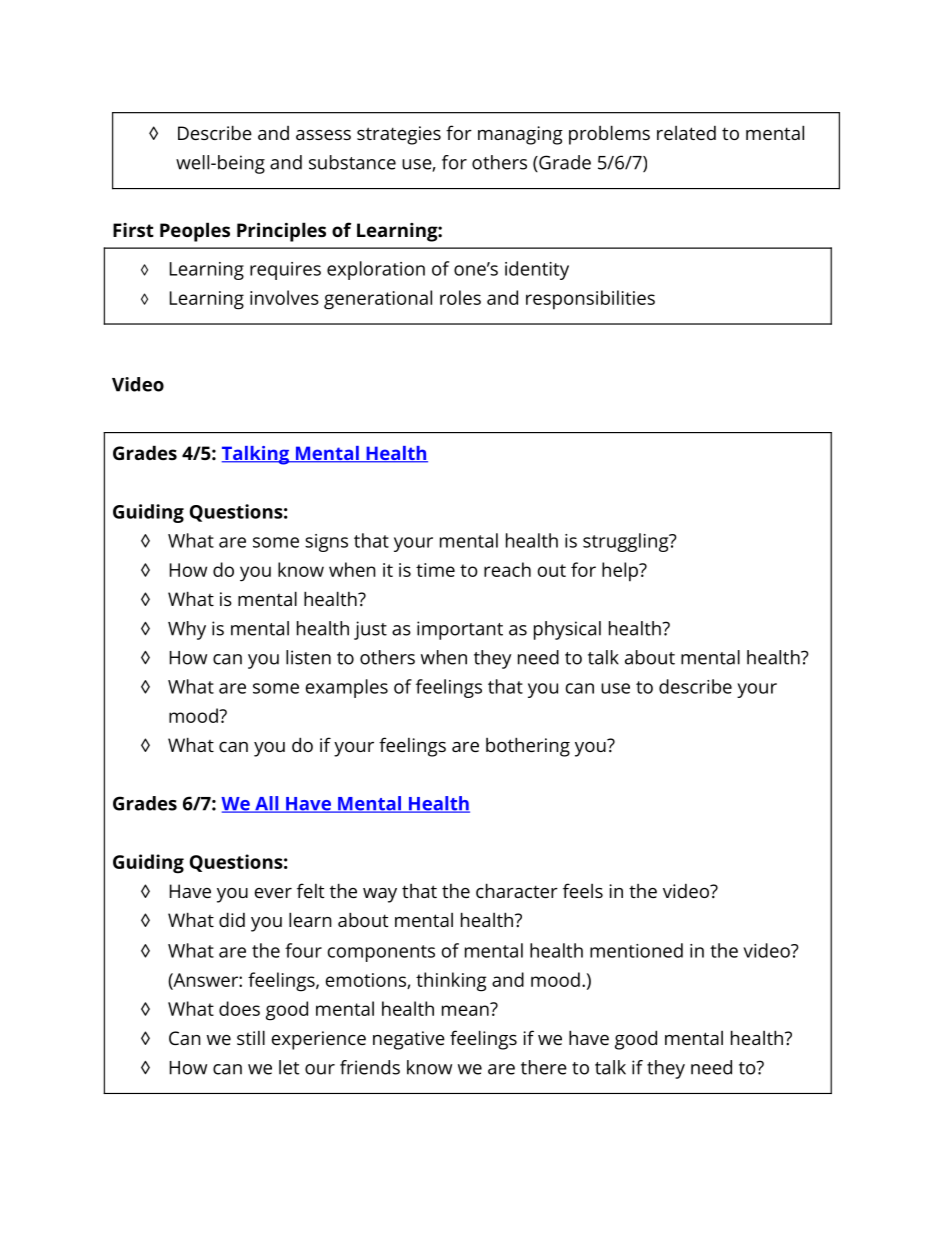 The height and width of the screenshot is (1233, 952). I want to click on negative, so click(409, 1040).
